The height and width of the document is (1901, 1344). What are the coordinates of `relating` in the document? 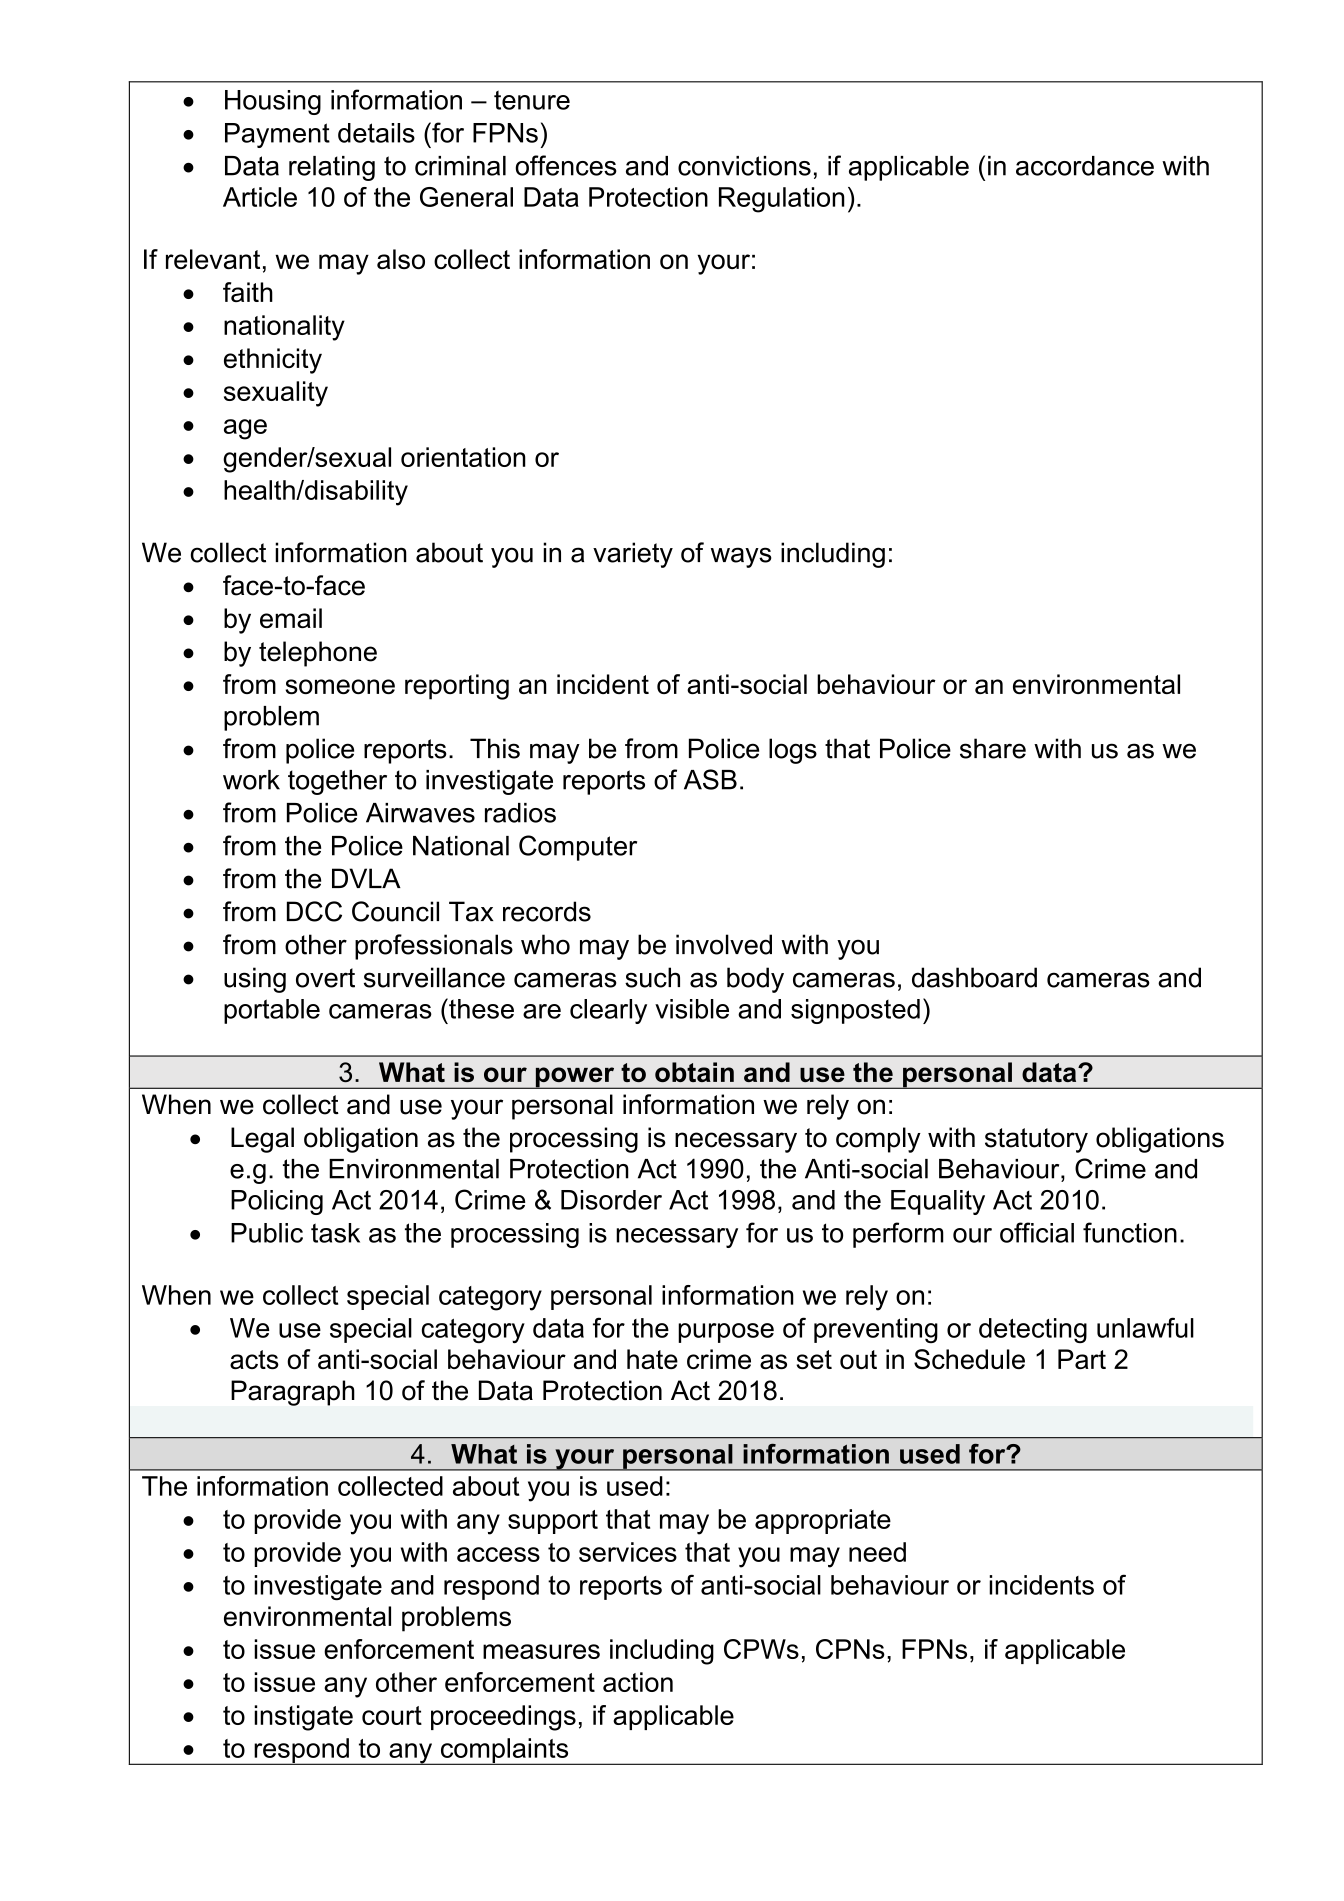 It's located at (332, 168).
